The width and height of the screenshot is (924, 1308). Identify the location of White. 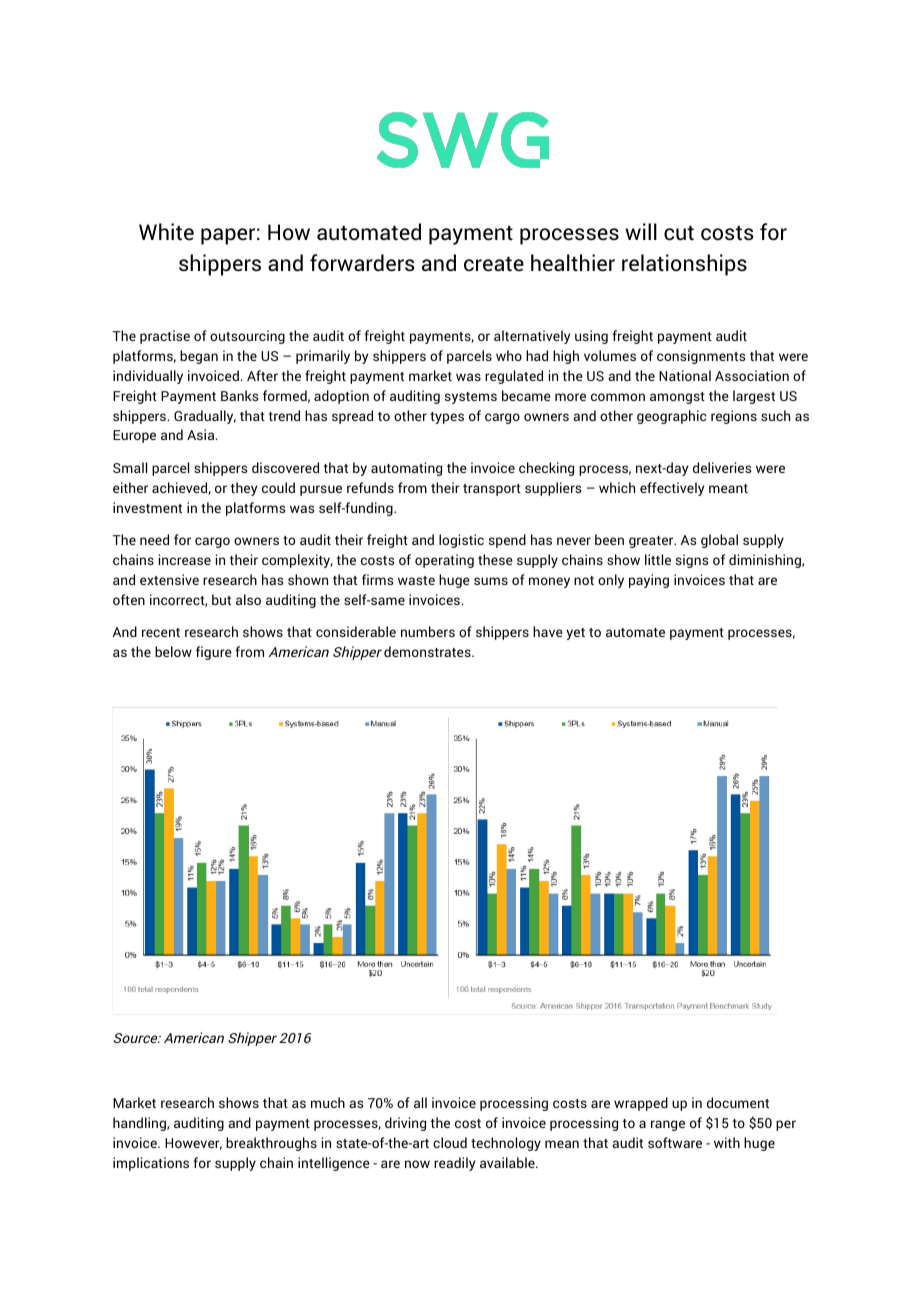
(166, 232).
